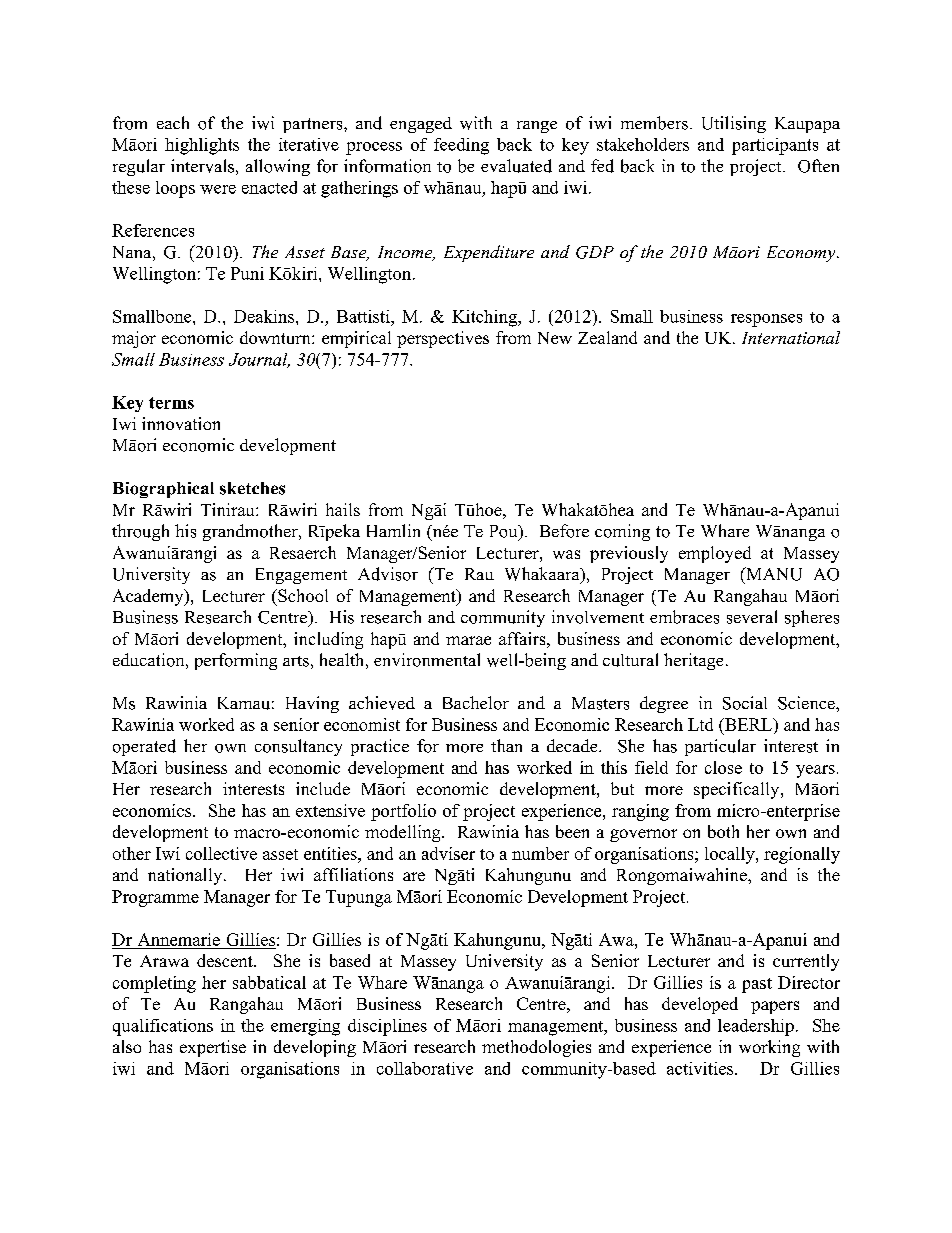  What do you see at coordinates (163, 490) in the document?
I see `Biographical` at bounding box center [163, 490].
